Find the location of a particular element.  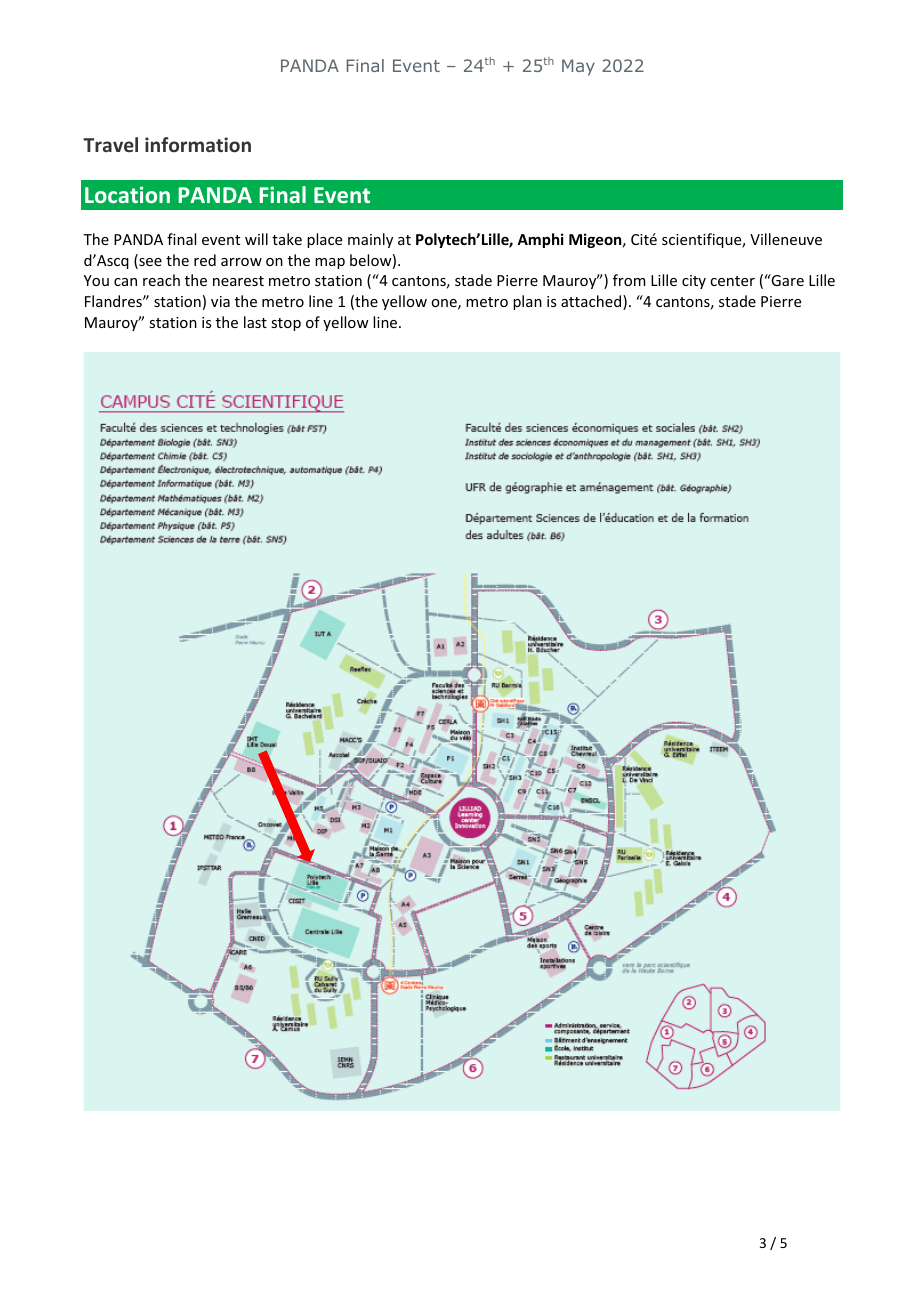

Travel is located at coordinates (110, 144).
